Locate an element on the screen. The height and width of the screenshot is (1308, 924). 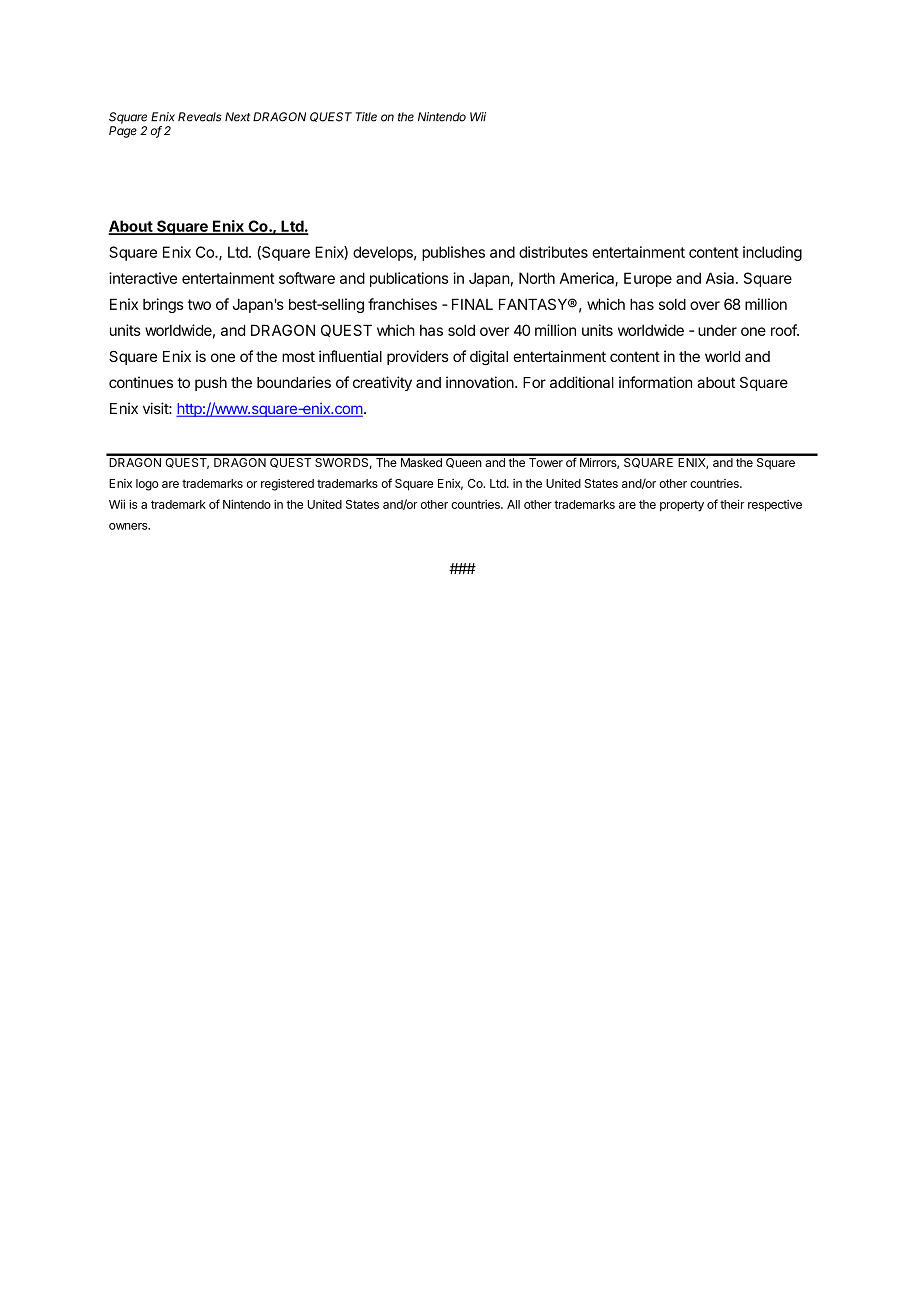
Page is located at coordinates (123, 132).
